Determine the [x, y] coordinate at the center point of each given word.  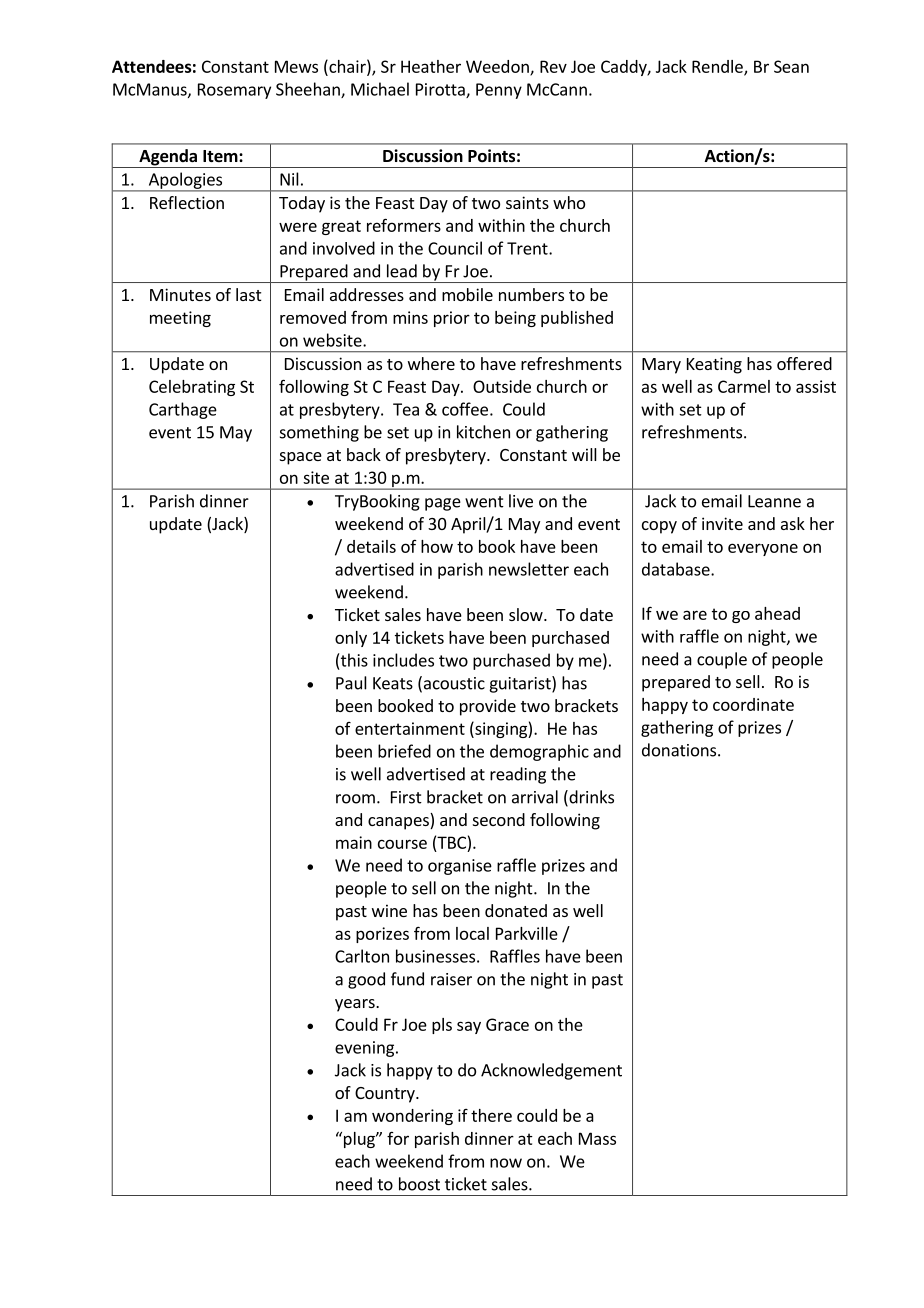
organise [460, 867]
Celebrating [192, 388]
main [354, 842]
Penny [499, 91]
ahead [777, 613]
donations [680, 750]
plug [359, 1140]
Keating [714, 365]
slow [527, 614]
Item [221, 156]
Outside [502, 386]
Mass [597, 1138]
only [351, 639]
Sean [791, 66]
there [491, 1115]
